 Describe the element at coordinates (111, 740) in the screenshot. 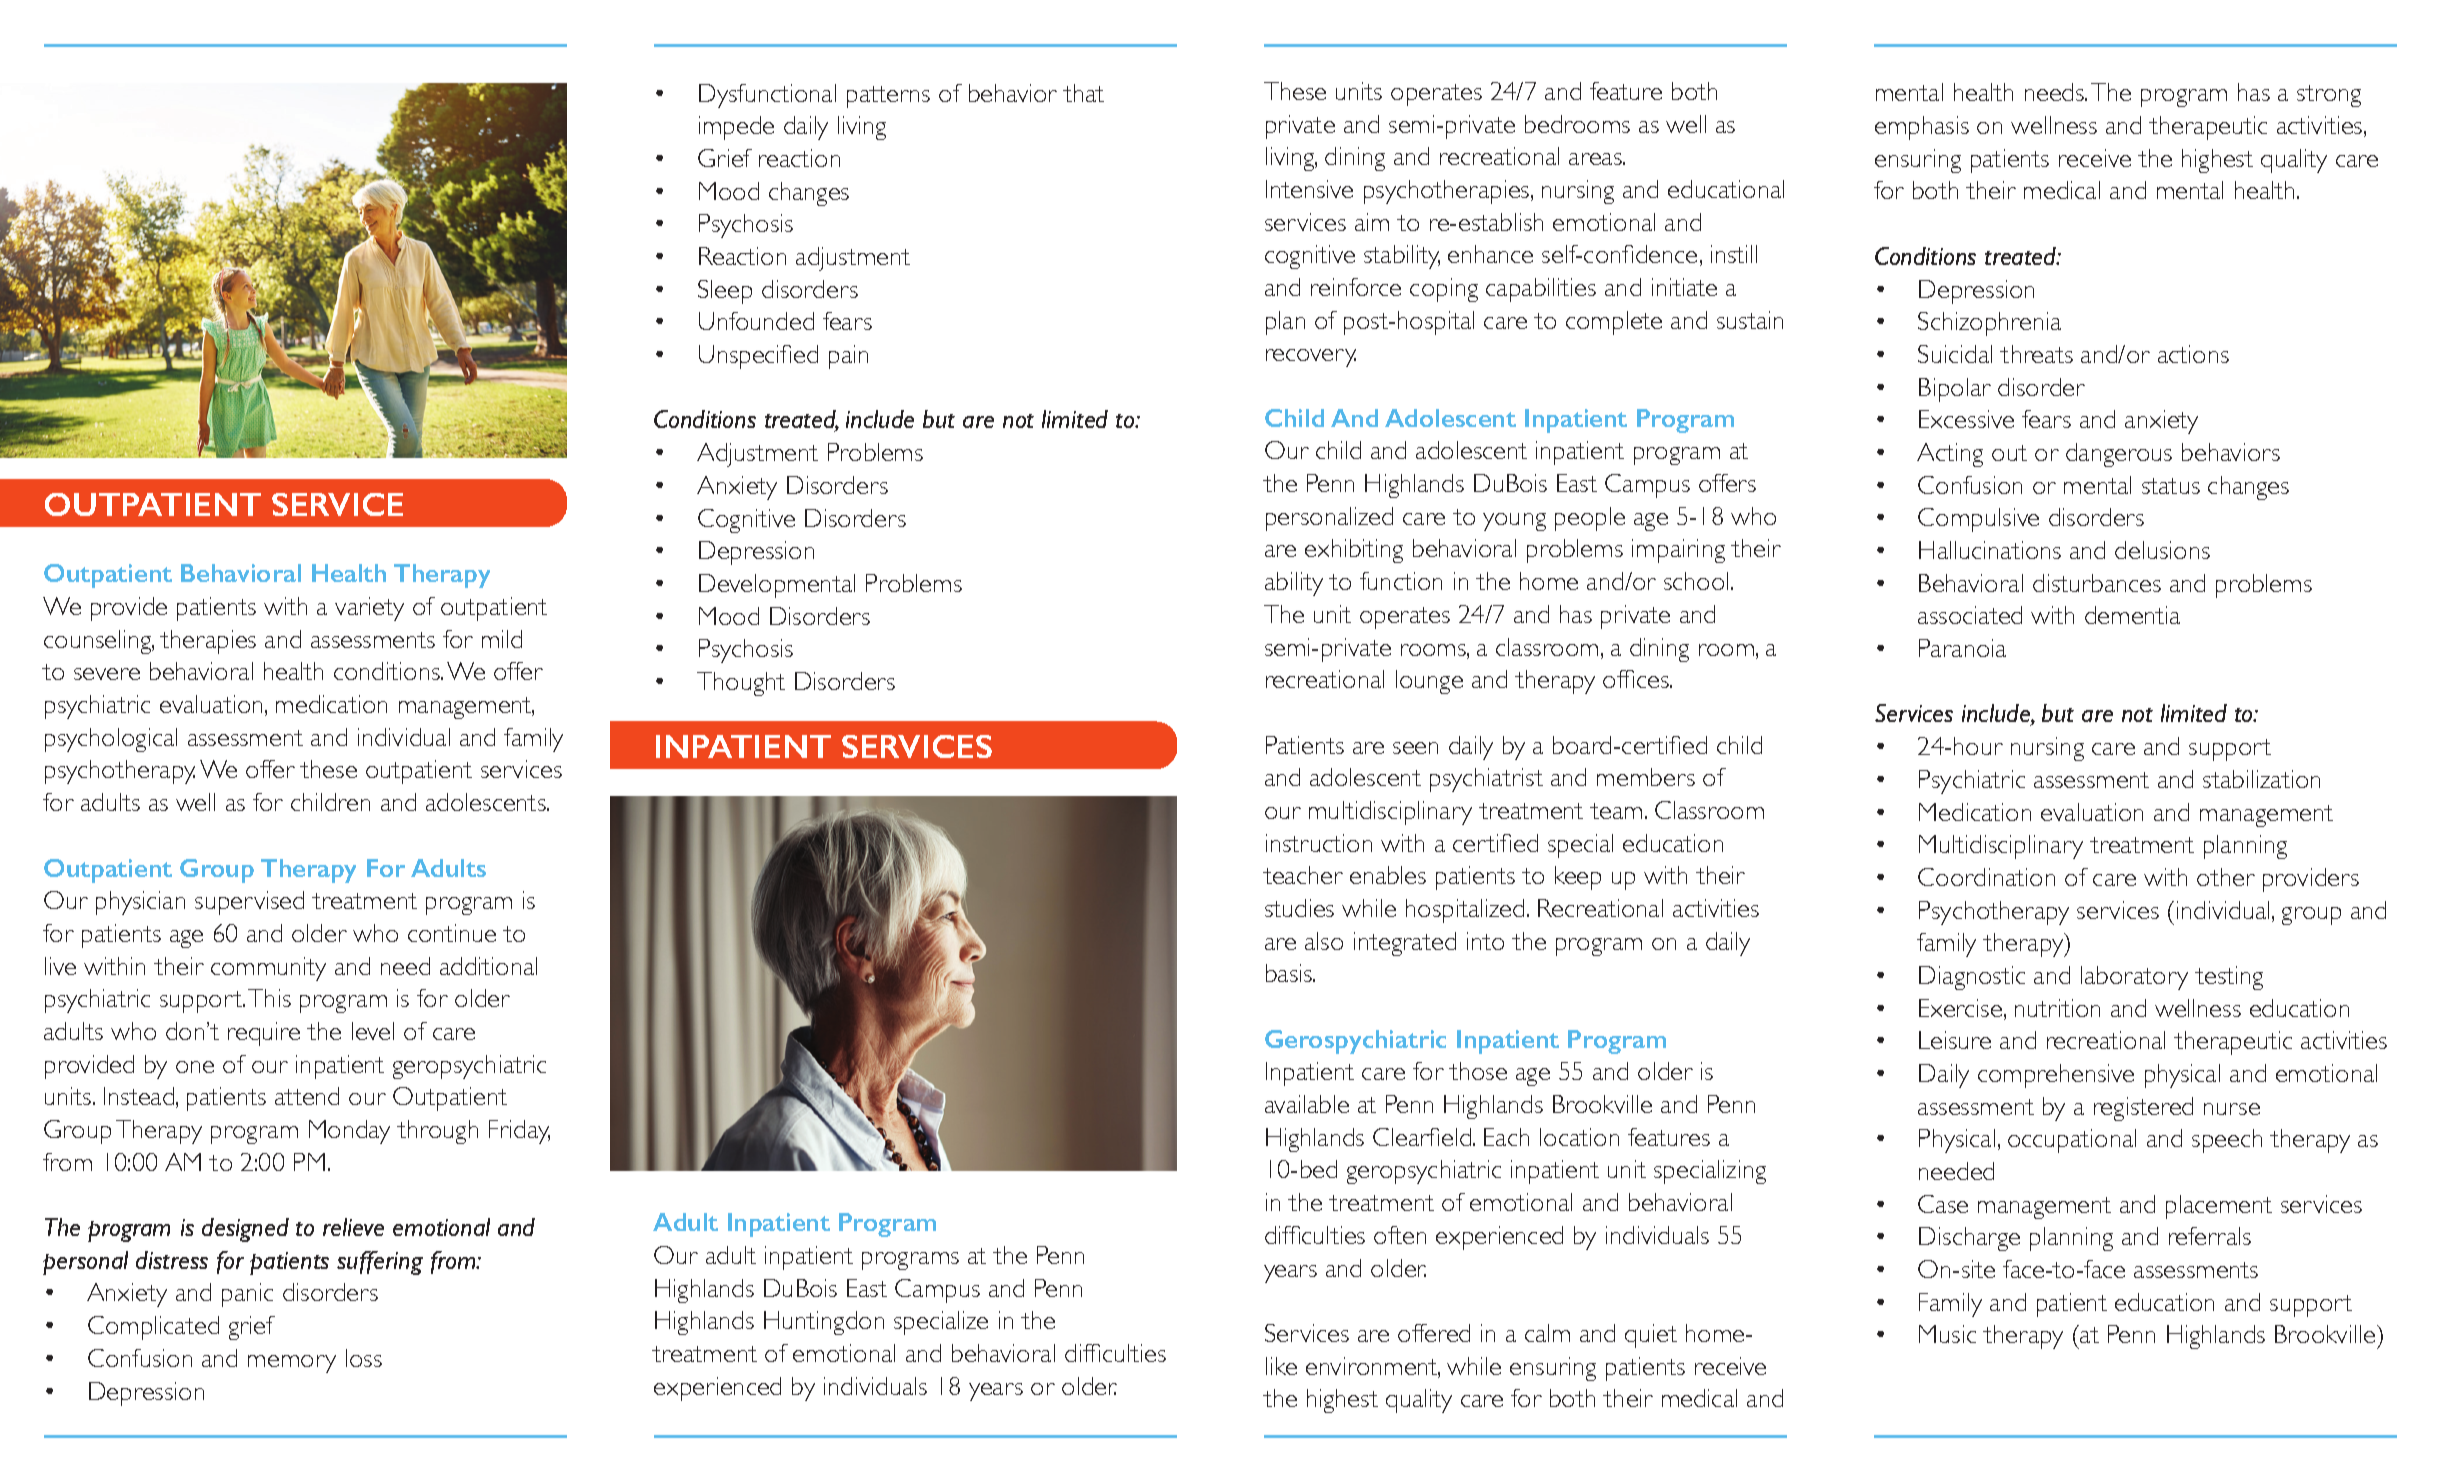

I see `psychological` at that location.
